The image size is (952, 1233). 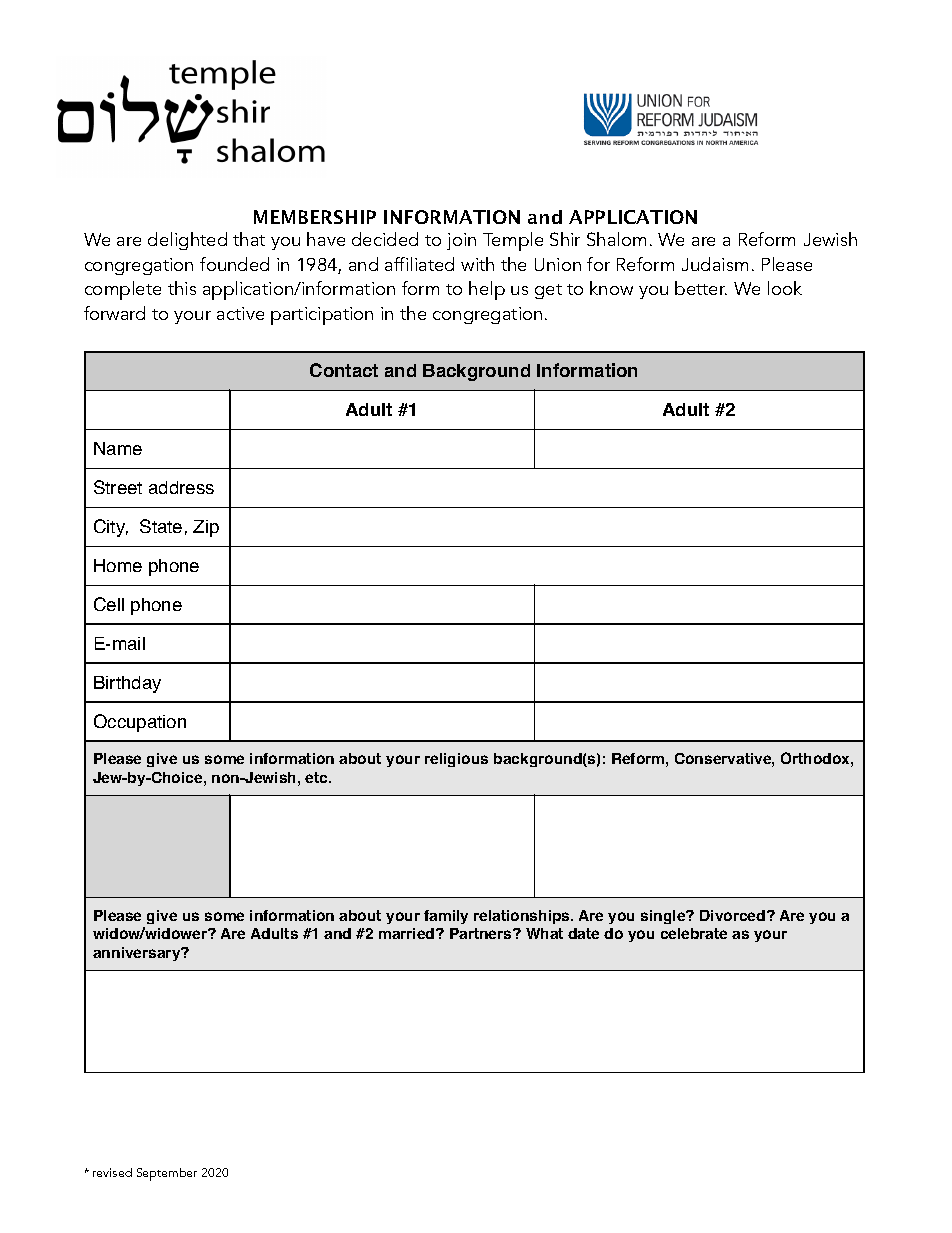 I want to click on Judaism, so click(x=715, y=264).
